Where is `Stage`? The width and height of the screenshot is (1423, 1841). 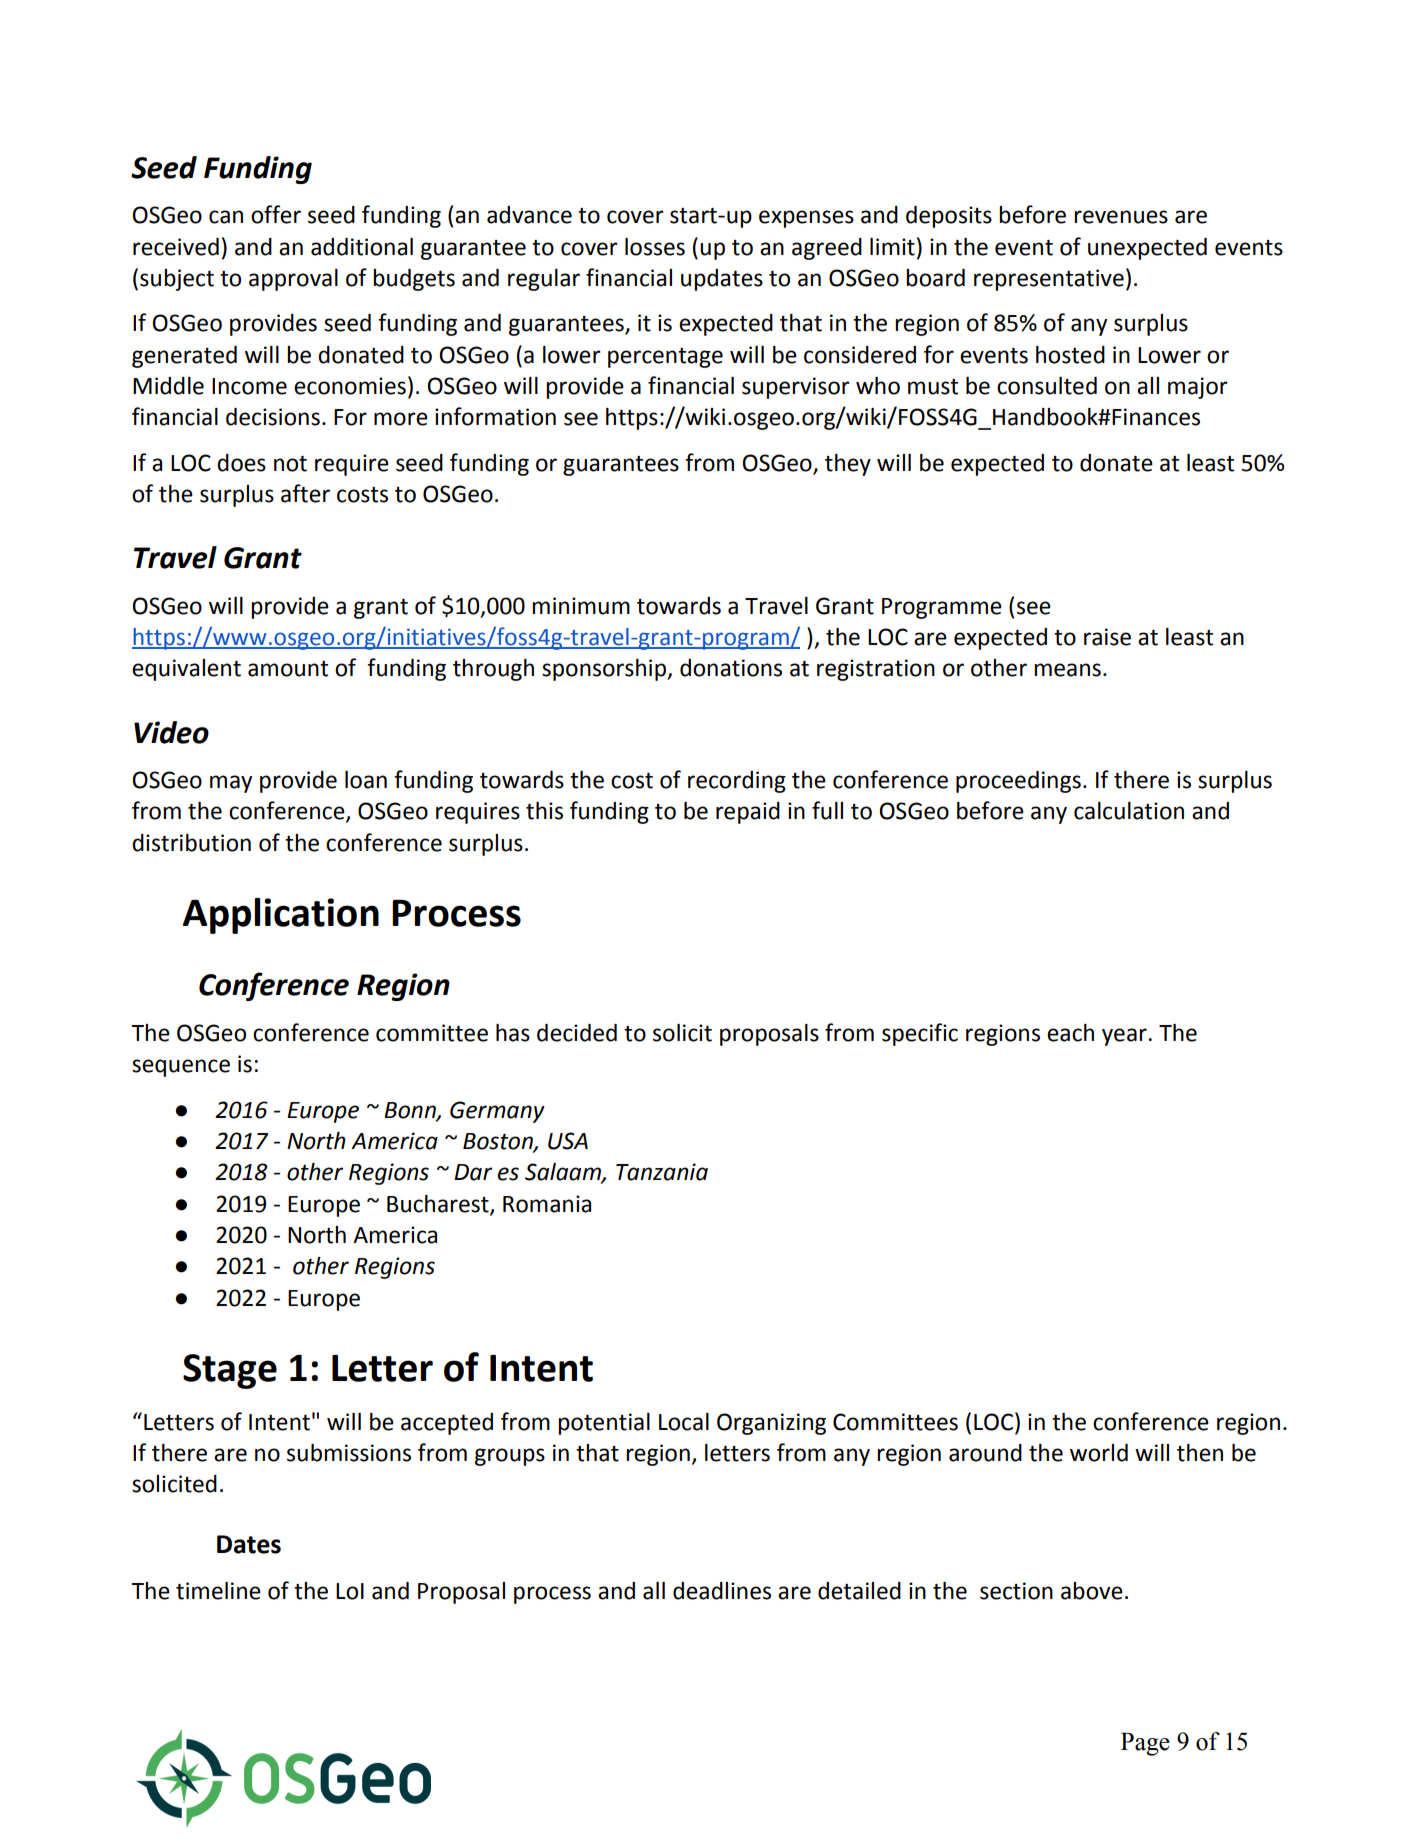 Stage is located at coordinates (230, 1371).
